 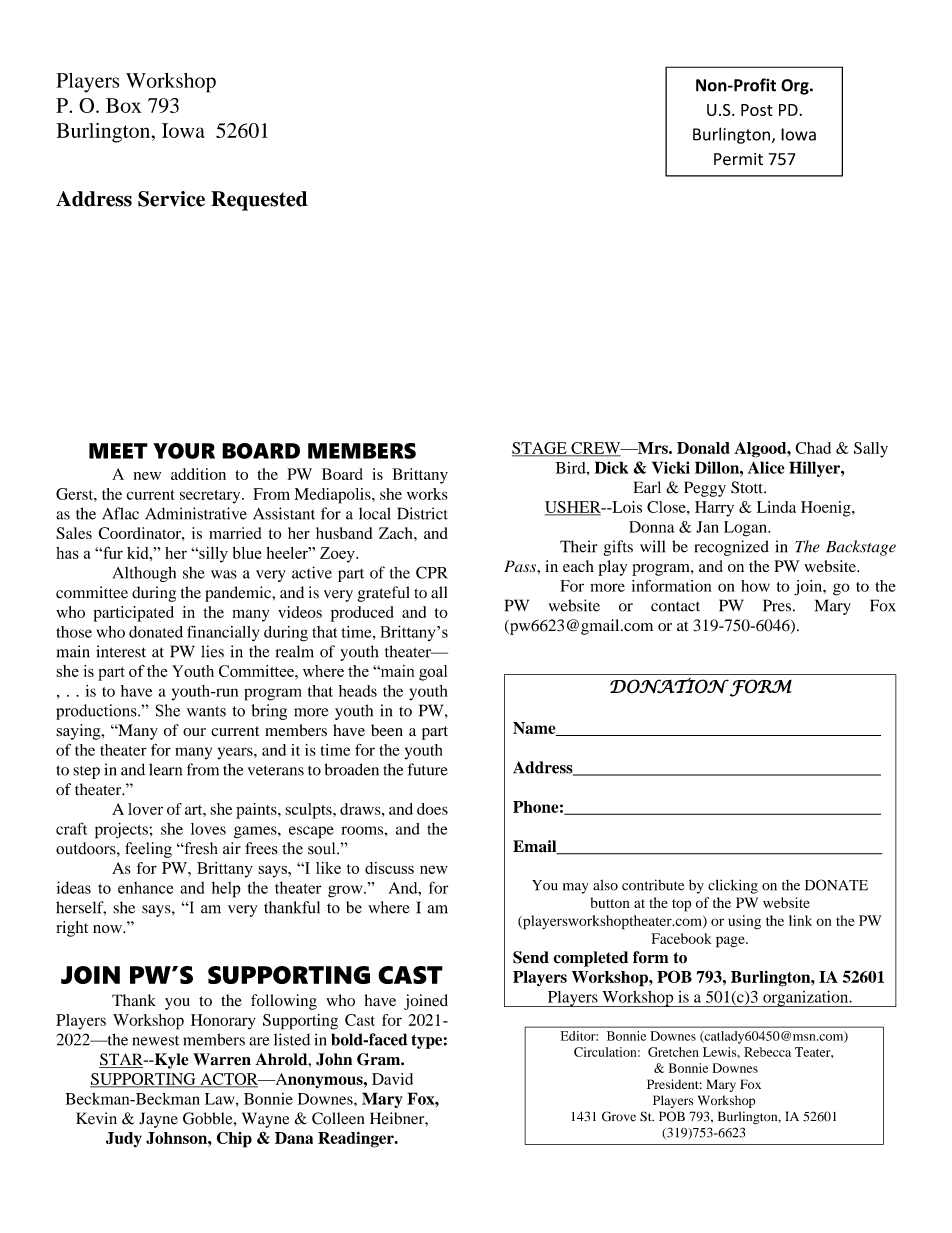 I want to click on goal, so click(x=433, y=673).
